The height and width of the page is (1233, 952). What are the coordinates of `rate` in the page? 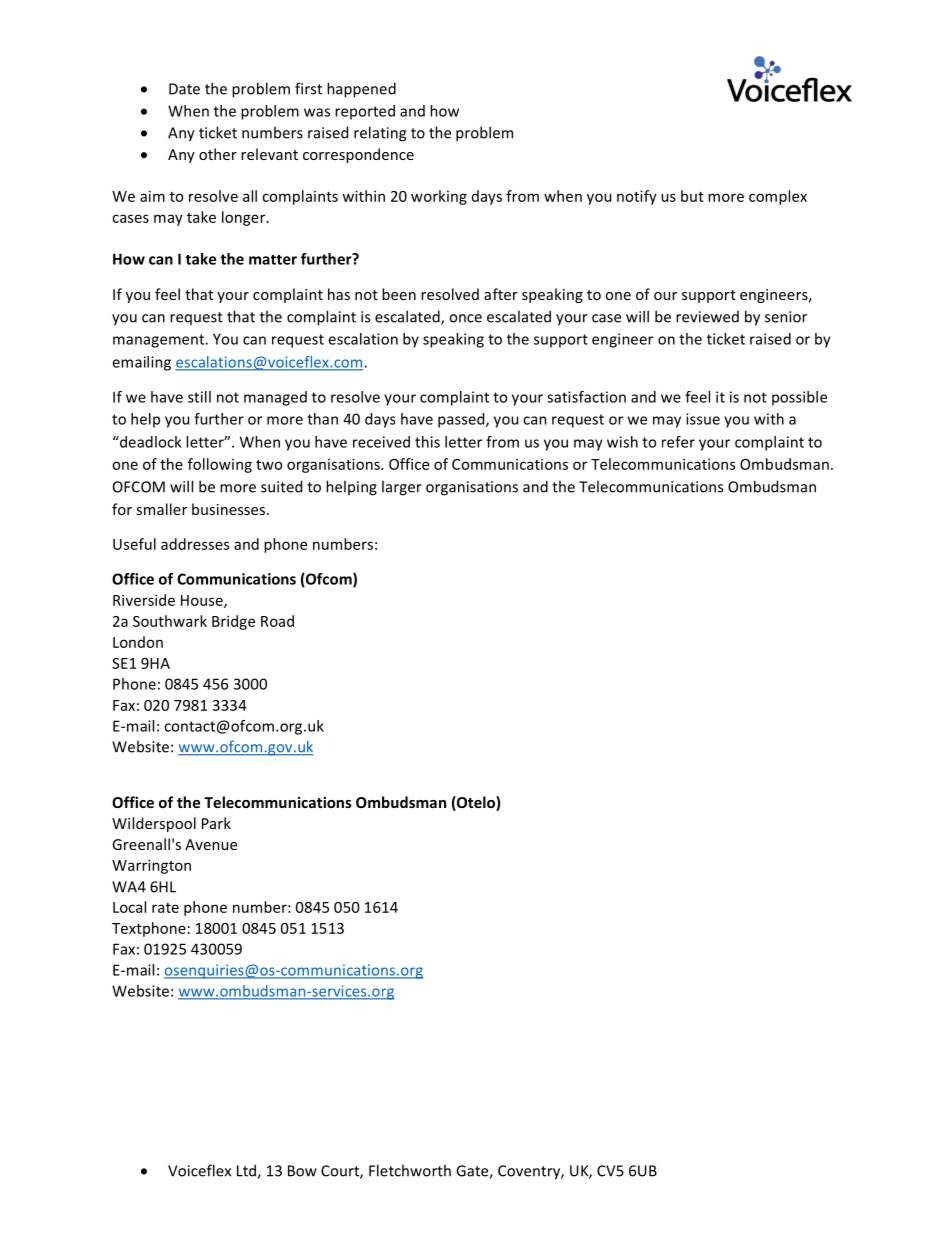 It's located at (165, 908).
